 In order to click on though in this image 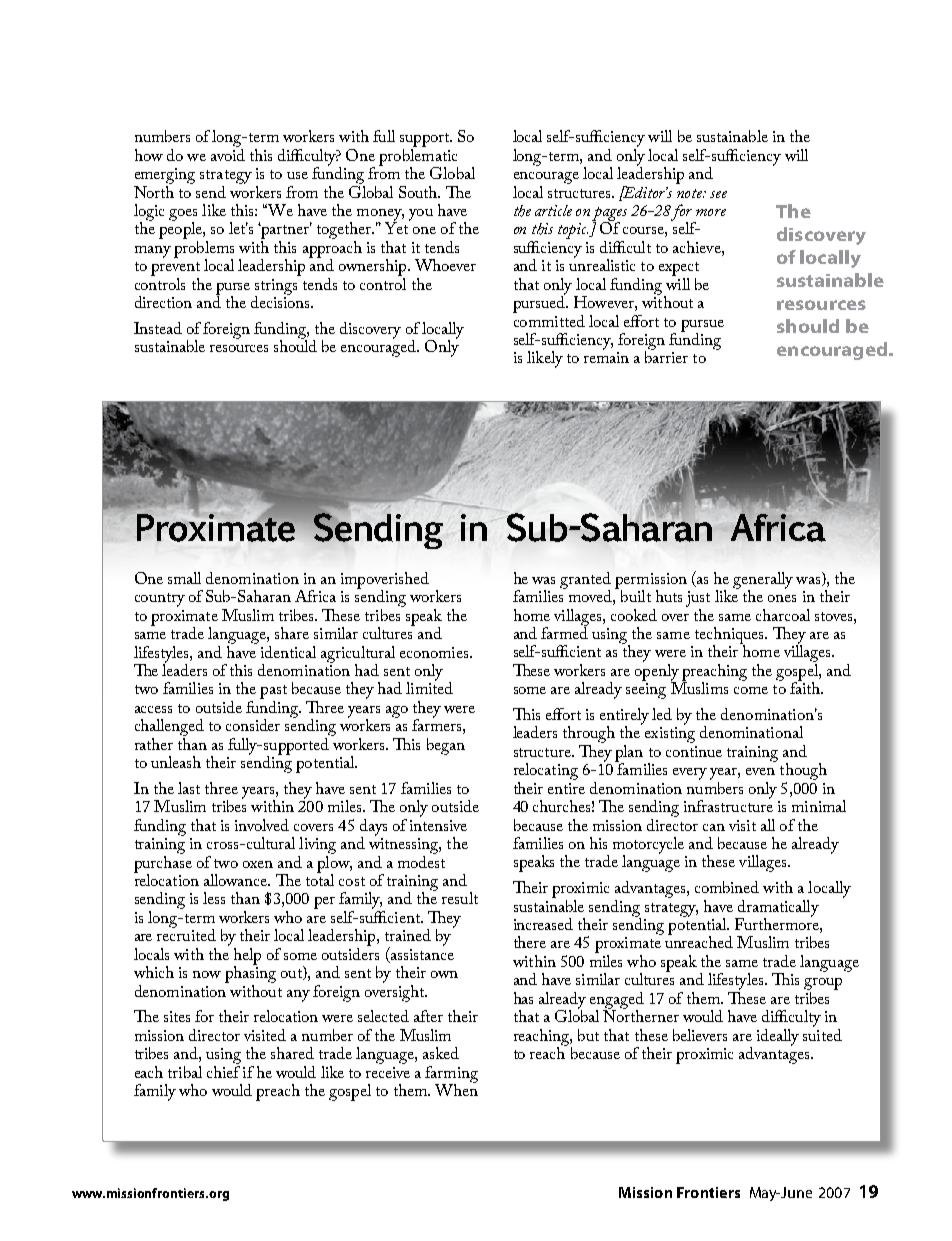, I will do `click(803, 771)`.
